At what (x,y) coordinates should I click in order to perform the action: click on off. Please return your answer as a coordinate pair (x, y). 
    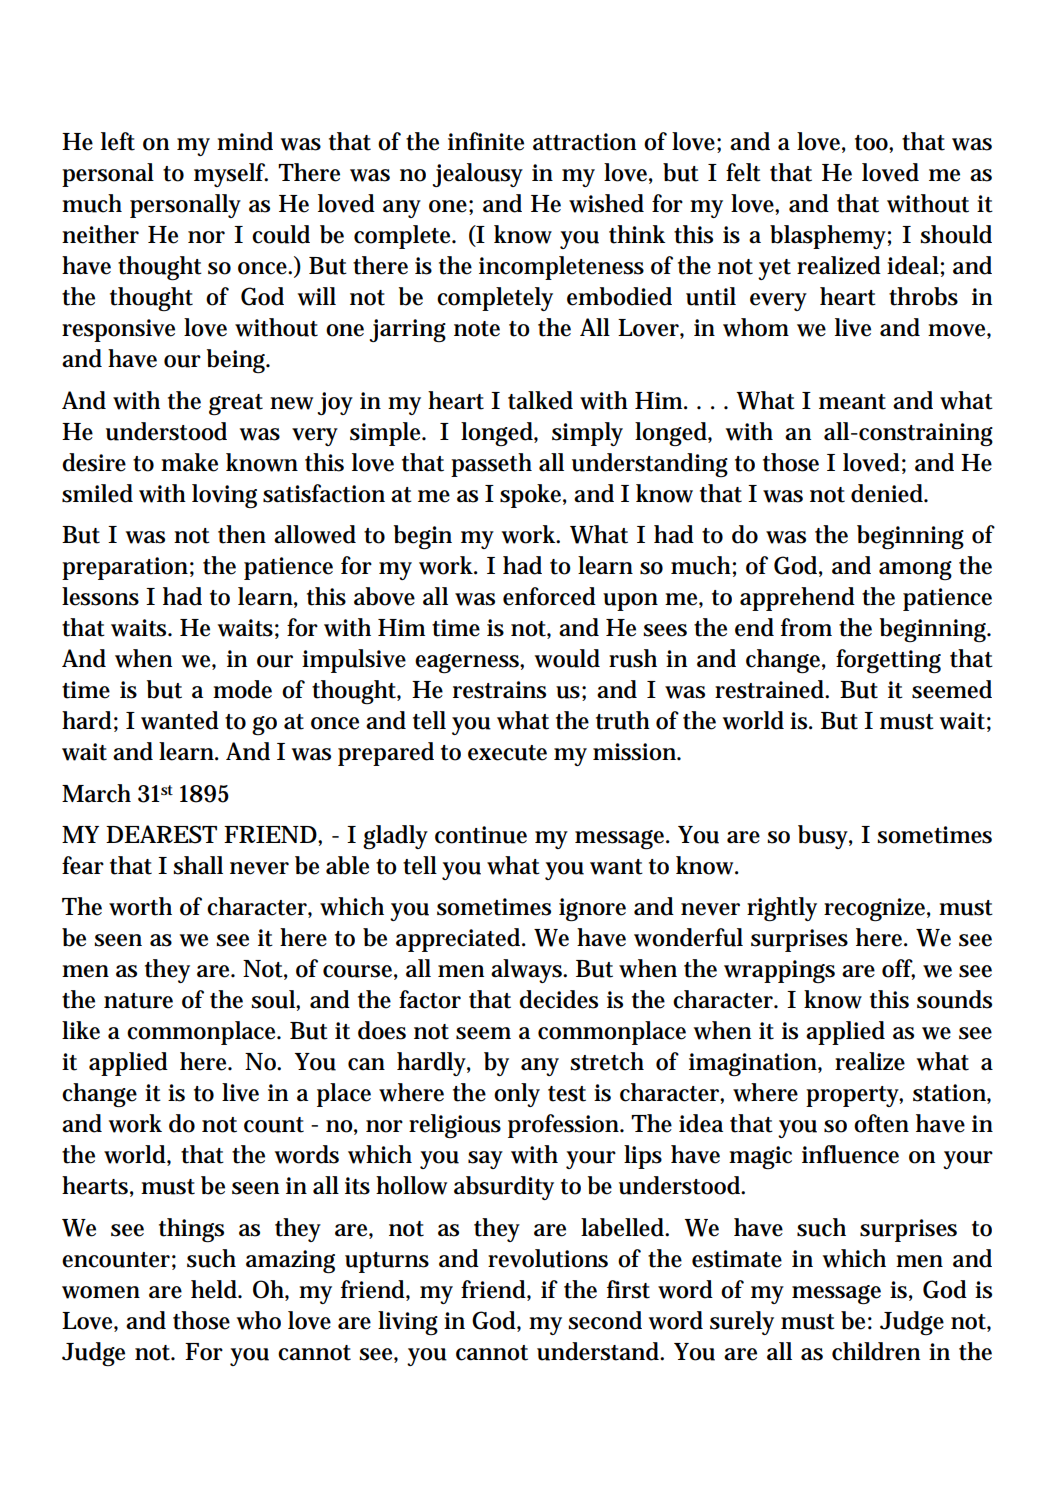
    Looking at the image, I should click on (898, 969).
